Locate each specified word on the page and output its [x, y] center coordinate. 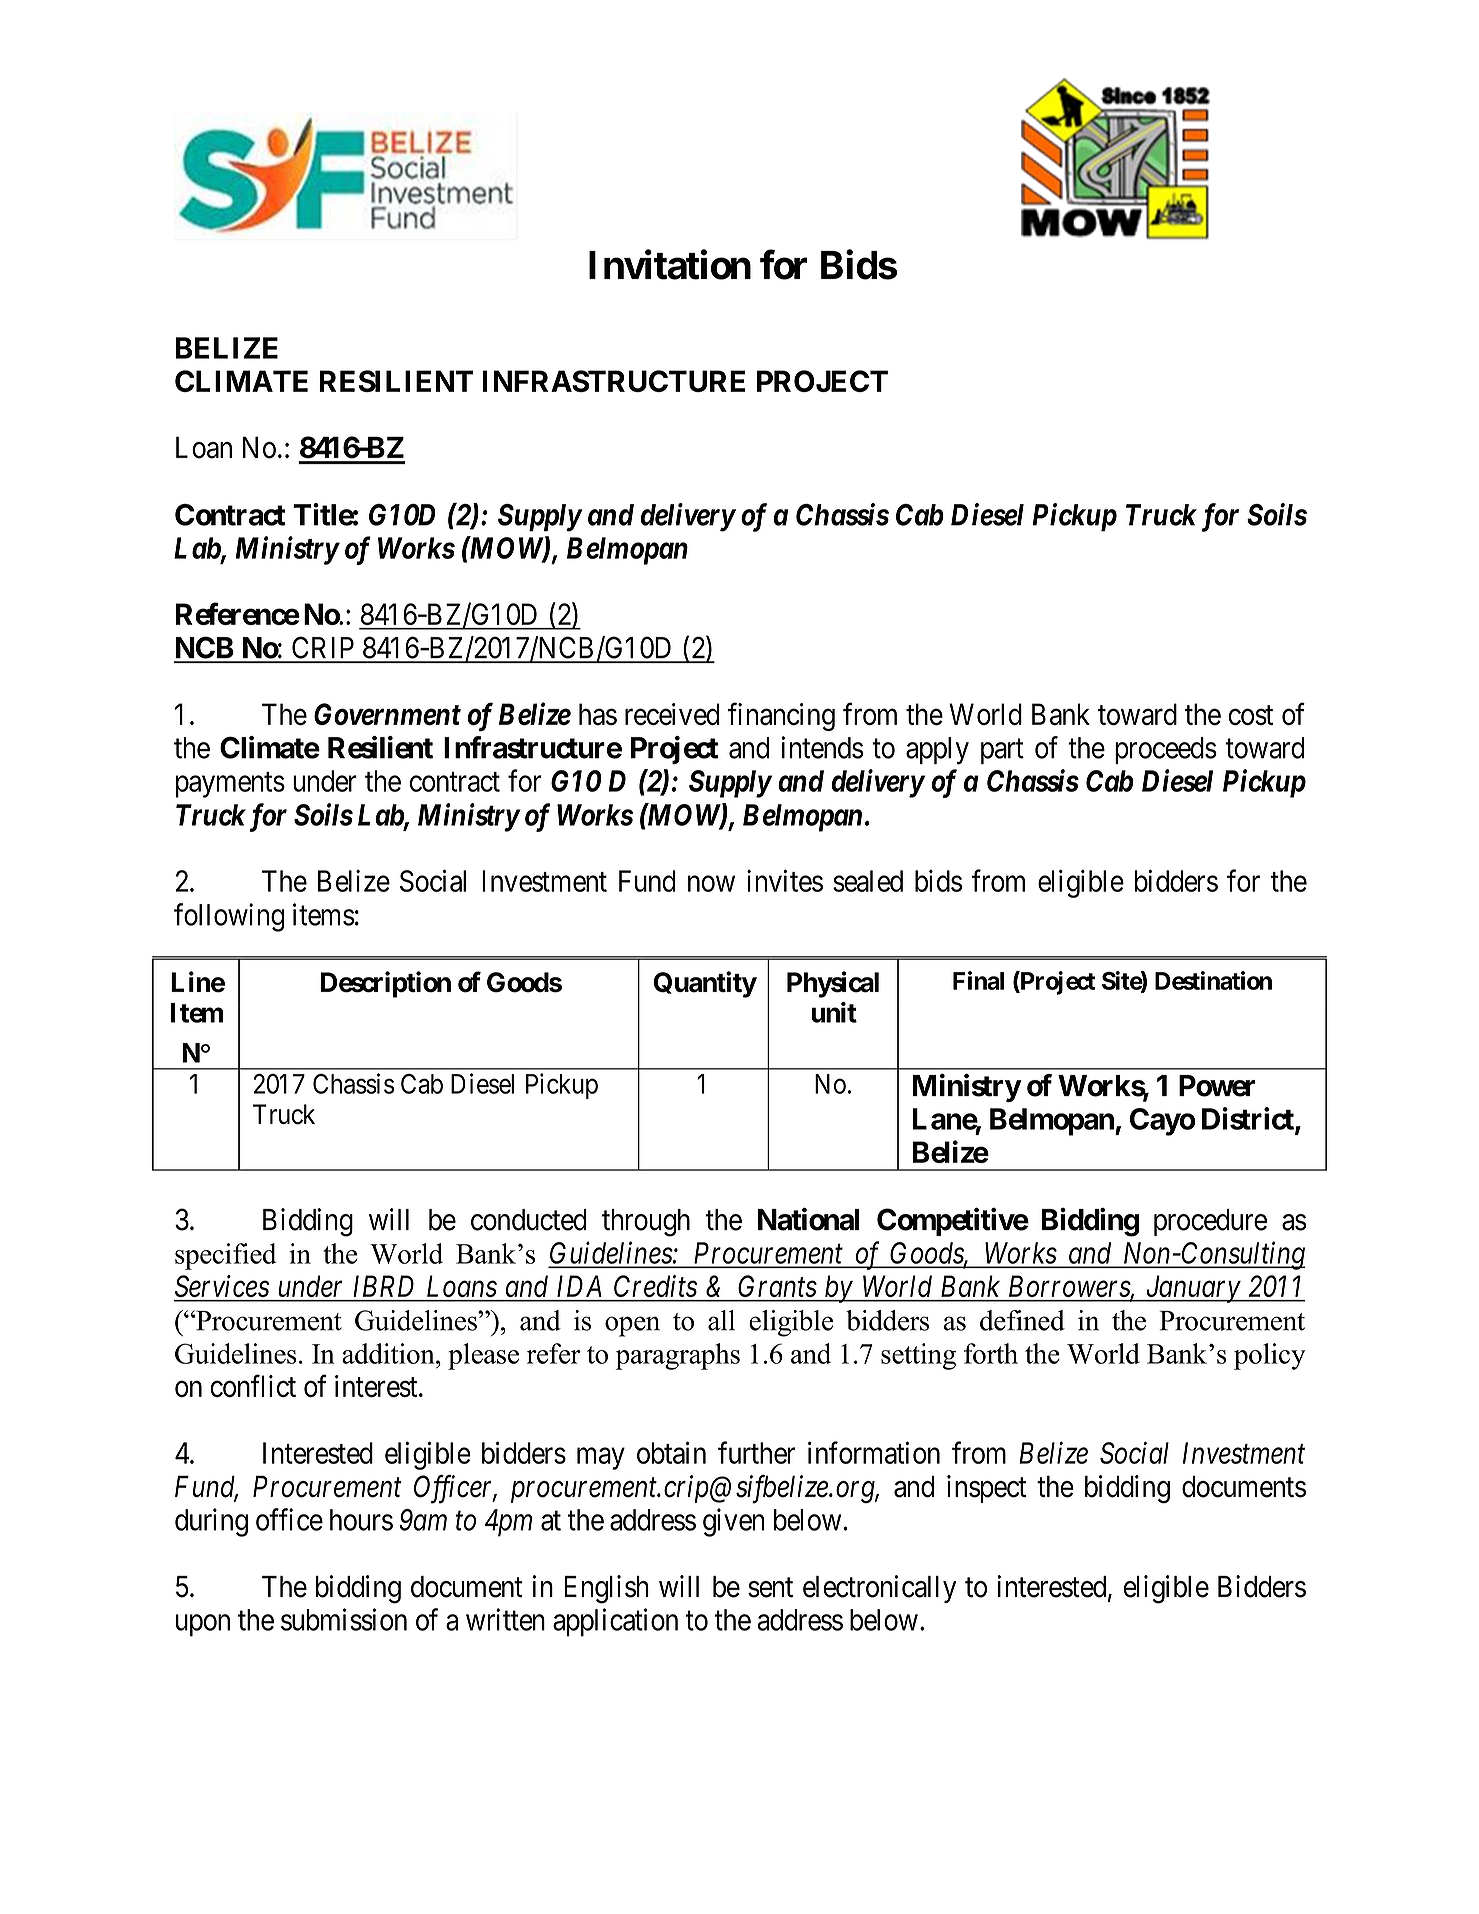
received [672, 714]
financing [781, 717]
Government [387, 714]
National [808, 1219]
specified [225, 1256]
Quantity [705, 984]
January [1192, 1289]
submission [344, 1619]
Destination [1213, 980]
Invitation [670, 265]
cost [1251, 715]
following [229, 917]
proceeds [1166, 750]
